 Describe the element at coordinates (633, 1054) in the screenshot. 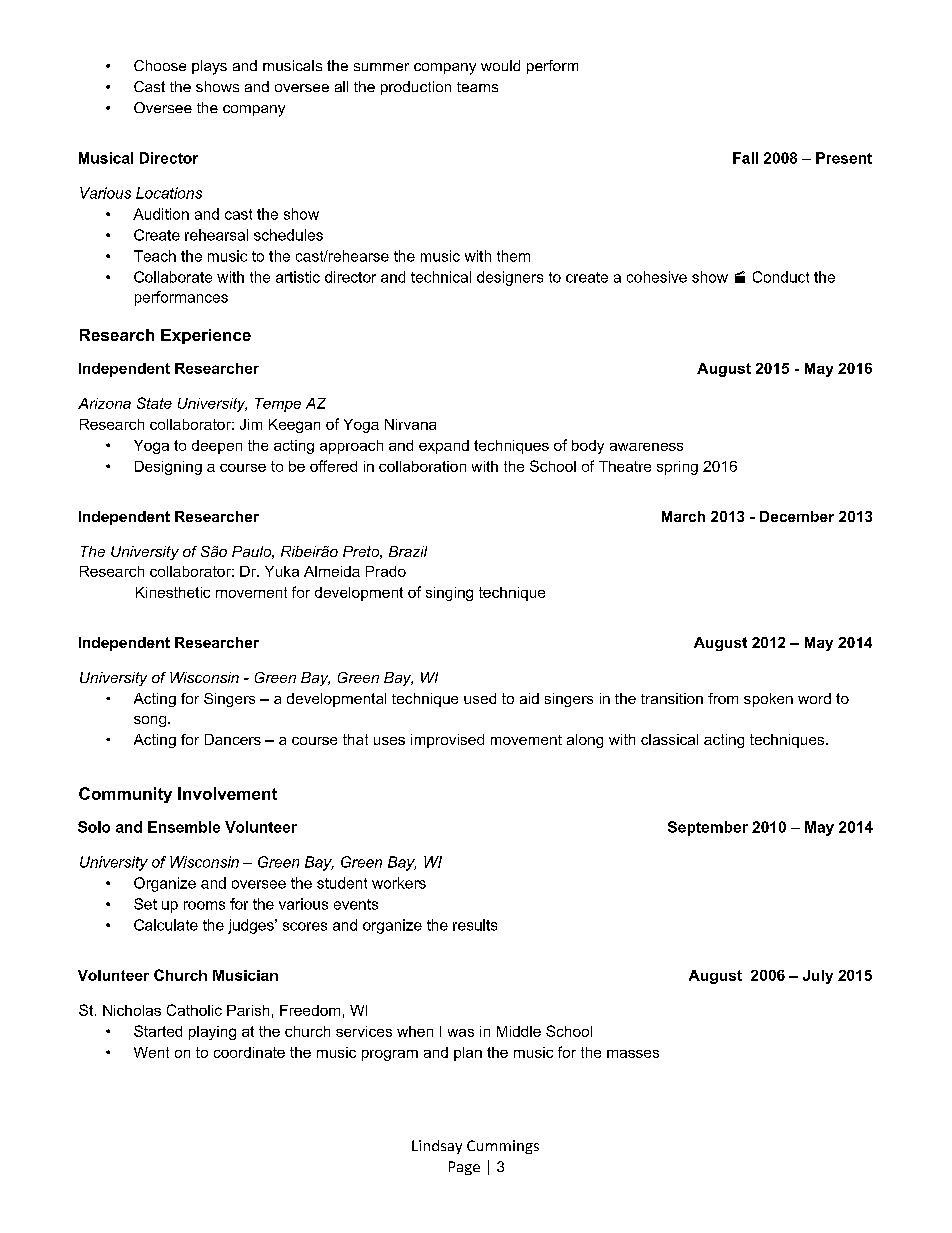

I see `masses` at that location.
